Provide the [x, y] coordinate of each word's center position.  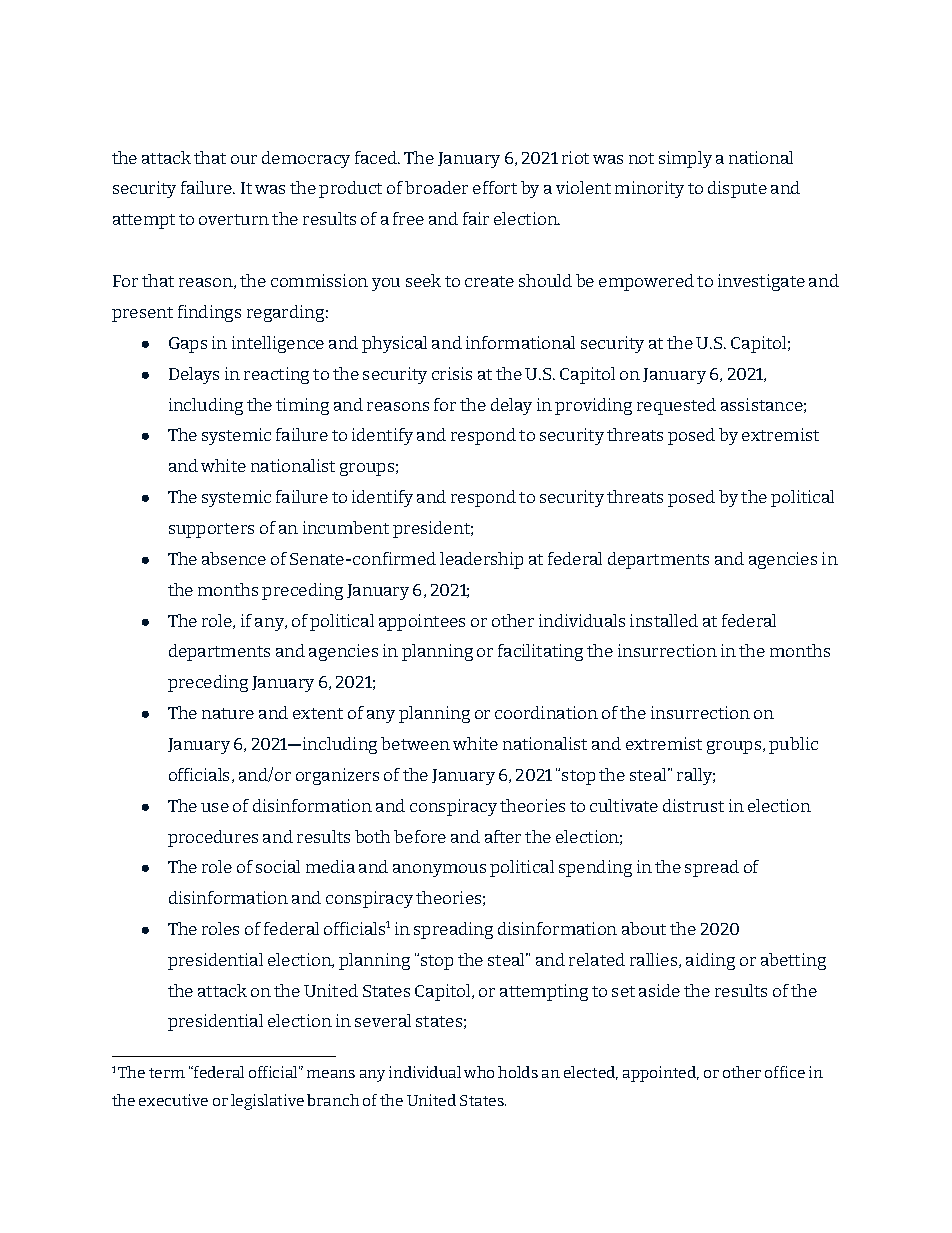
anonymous [439, 870]
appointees [422, 622]
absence [234, 558]
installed [664, 620]
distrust [693, 805]
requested [676, 406]
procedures [213, 838]
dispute [737, 189]
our [244, 159]
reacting [276, 375]
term [167, 1073]
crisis [452, 373]
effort [495, 187]
